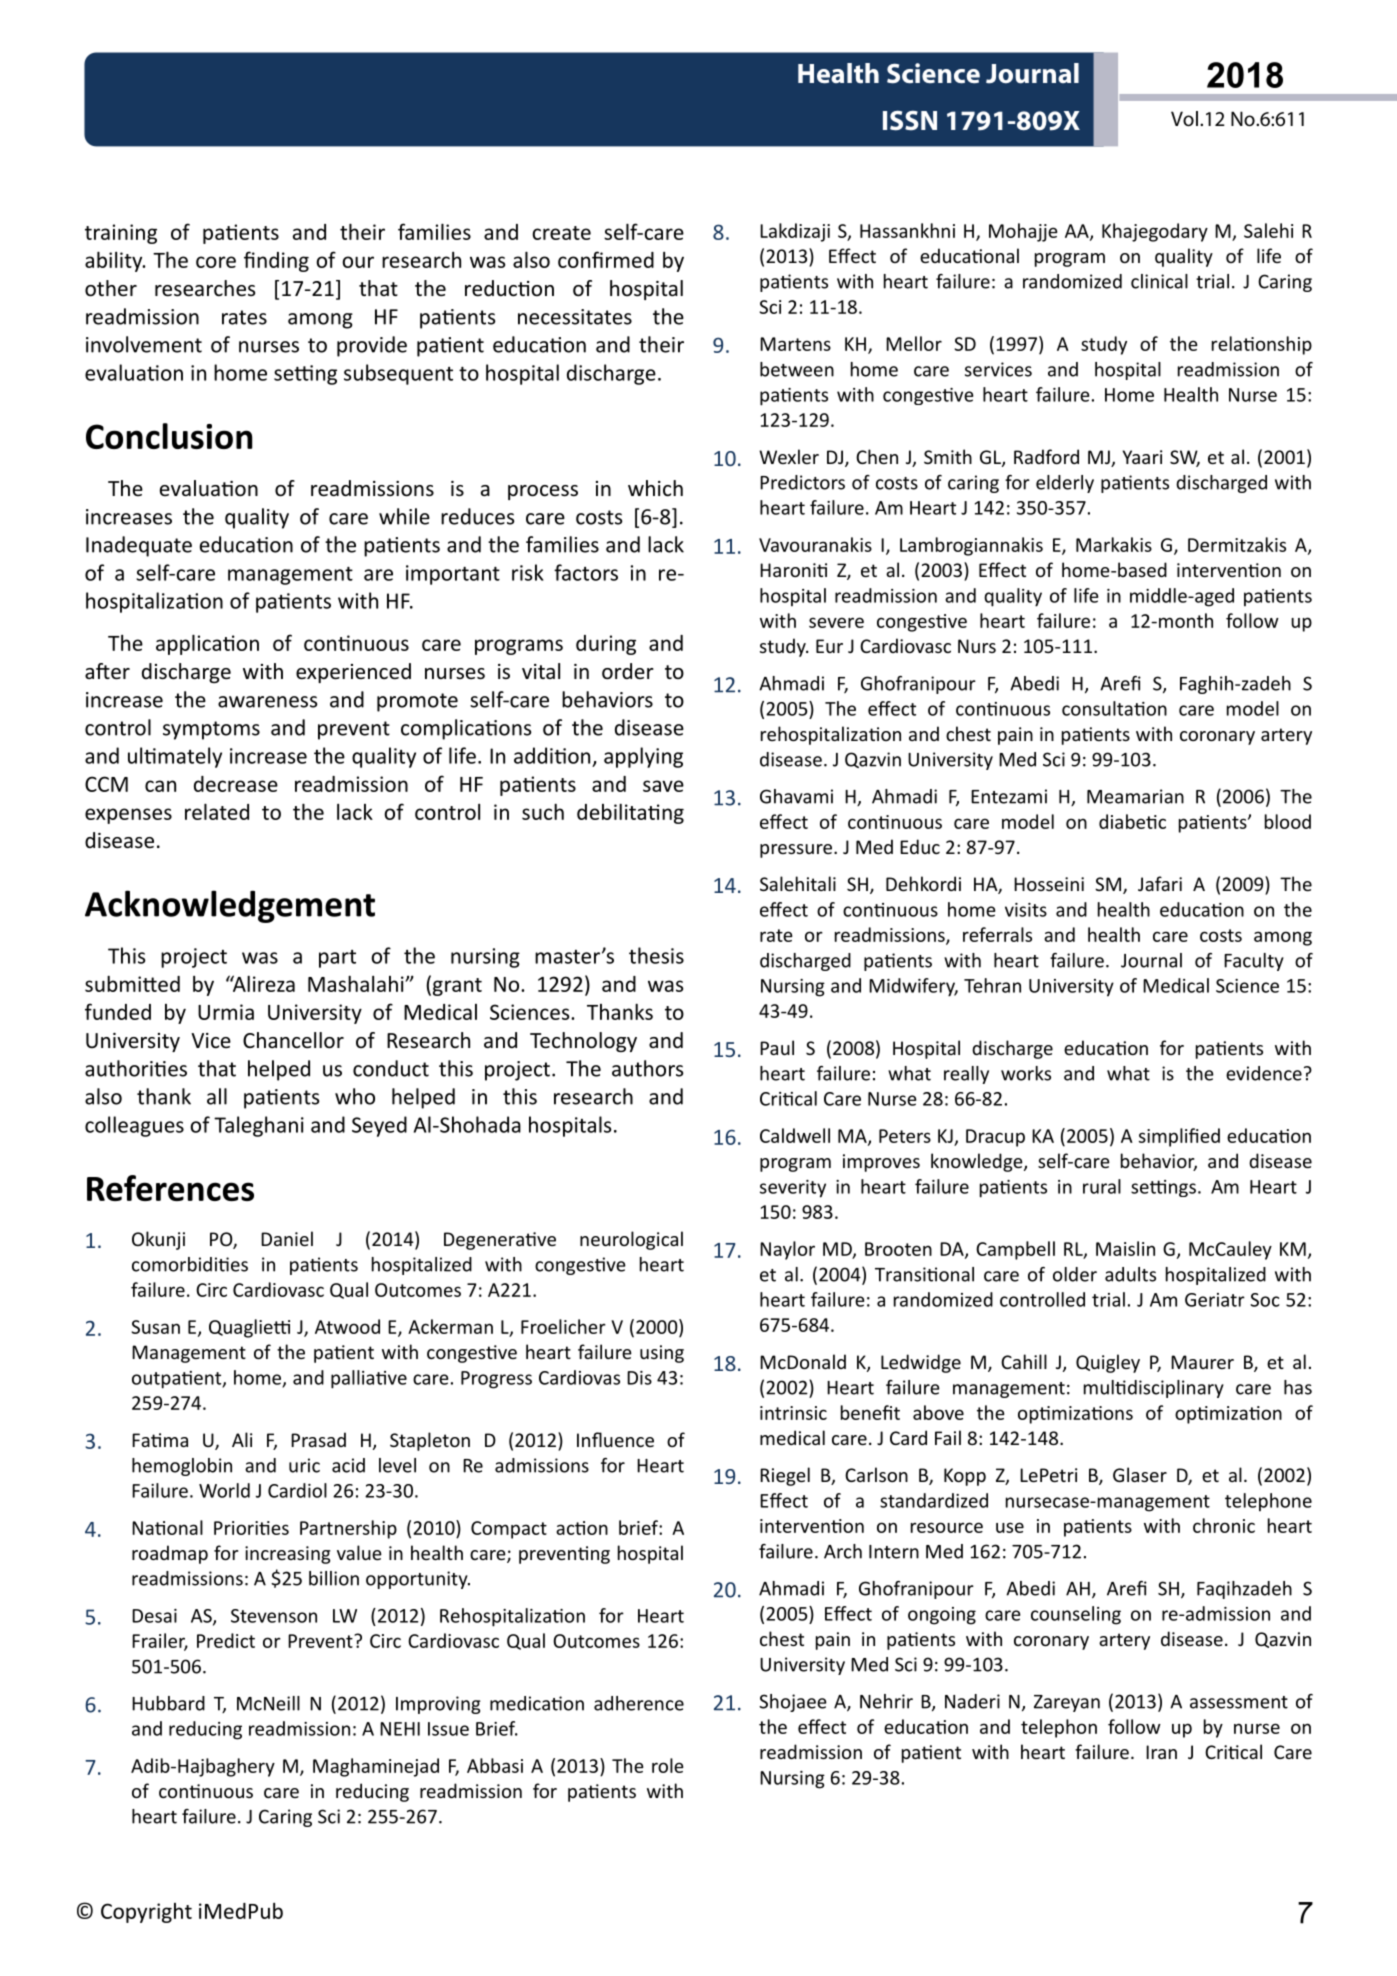 The image size is (1397, 1976). Describe the element at coordinates (146, 1913) in the screenshot. I see `Copyright` at that location.
